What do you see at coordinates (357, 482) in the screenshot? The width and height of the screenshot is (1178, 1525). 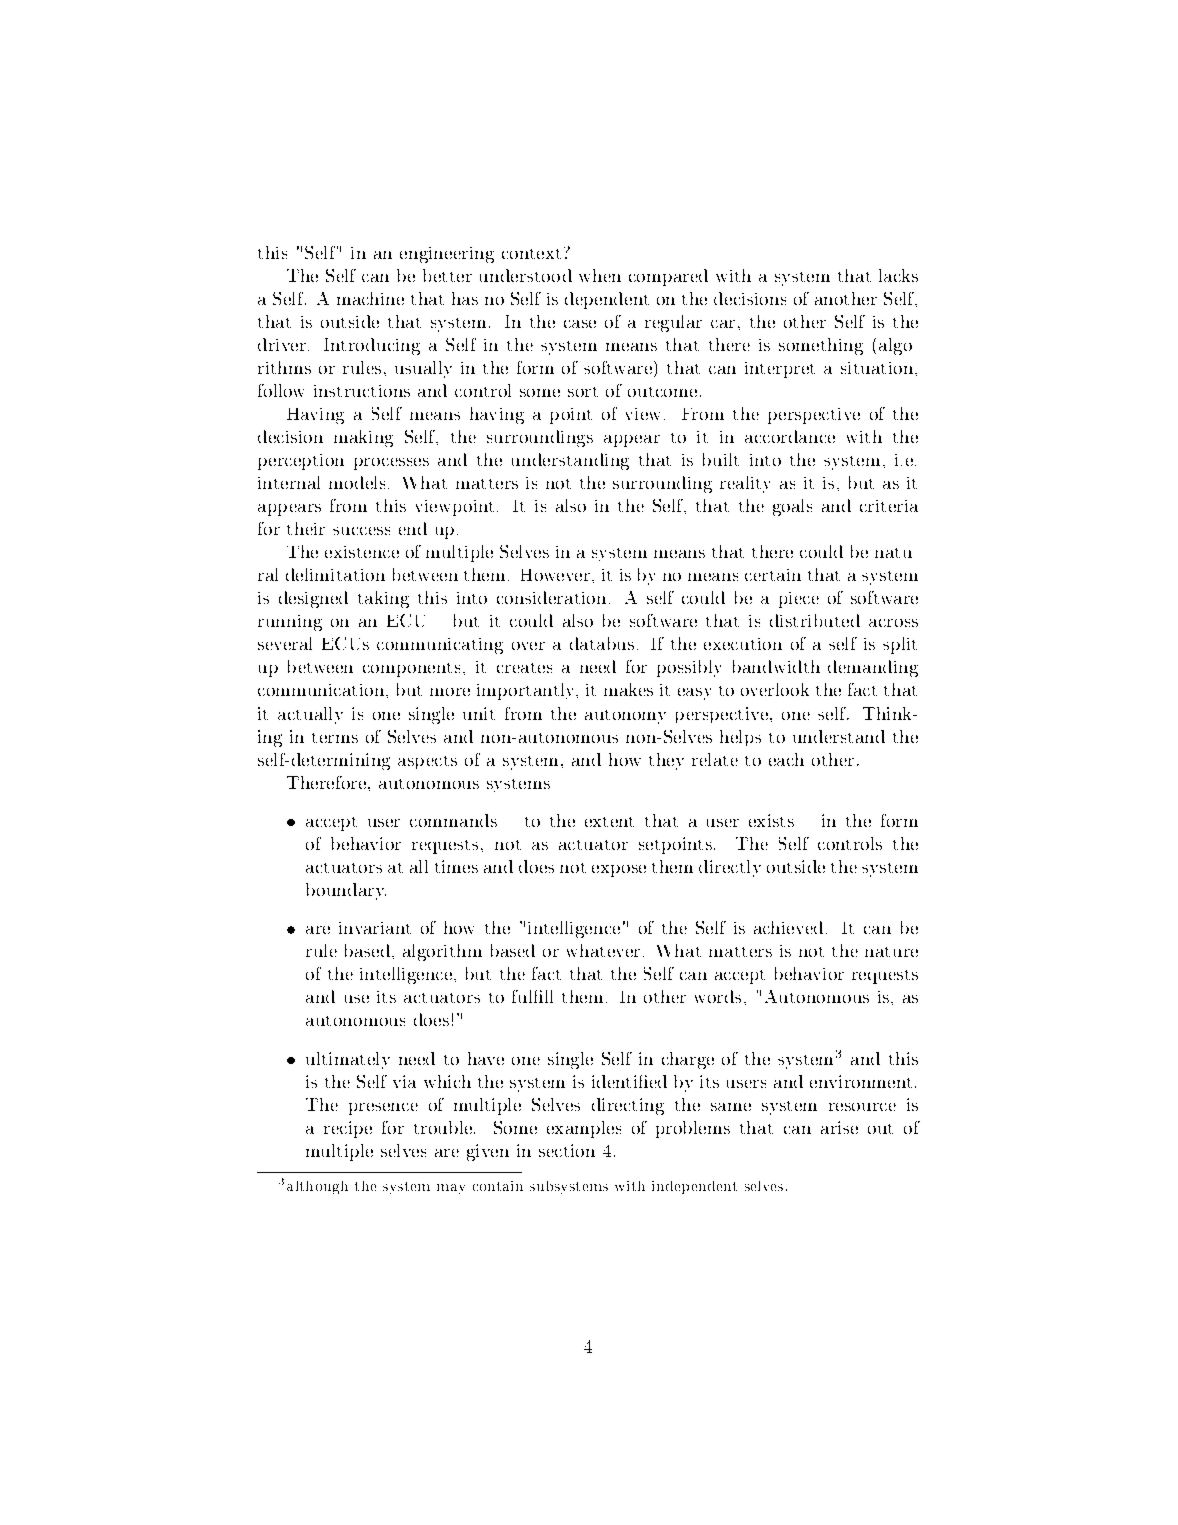 I see `models` at bounding box center [357, 482].
